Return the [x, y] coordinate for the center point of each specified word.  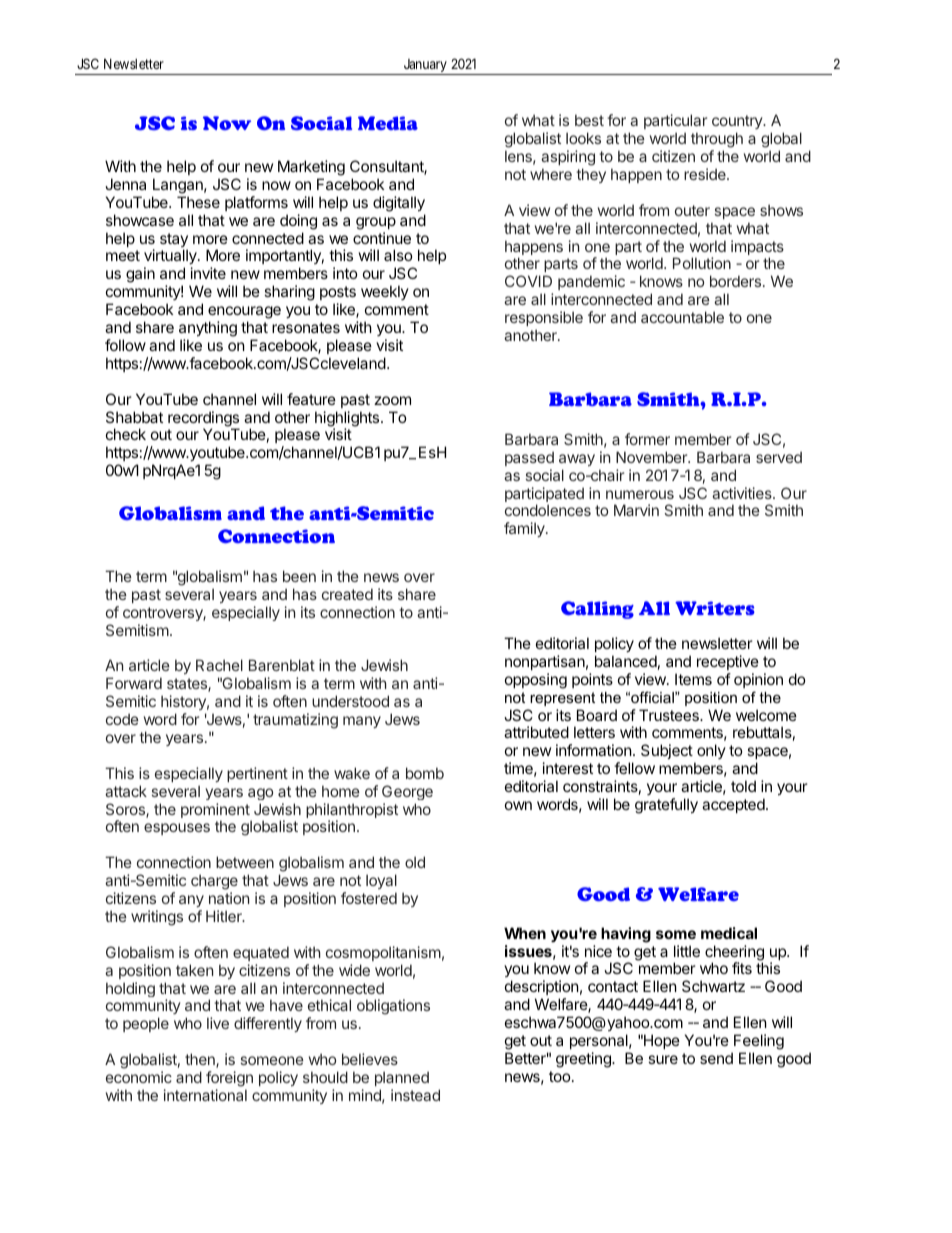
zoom [392, 400]
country [738, 122]
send [716, 1058]
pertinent [257, 774]
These [198, 202]
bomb [425, 773]
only [711, 751]
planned [402, 1078]
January [425, 67]
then [201, 1060]
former [647, 439]
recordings [203, 420]
